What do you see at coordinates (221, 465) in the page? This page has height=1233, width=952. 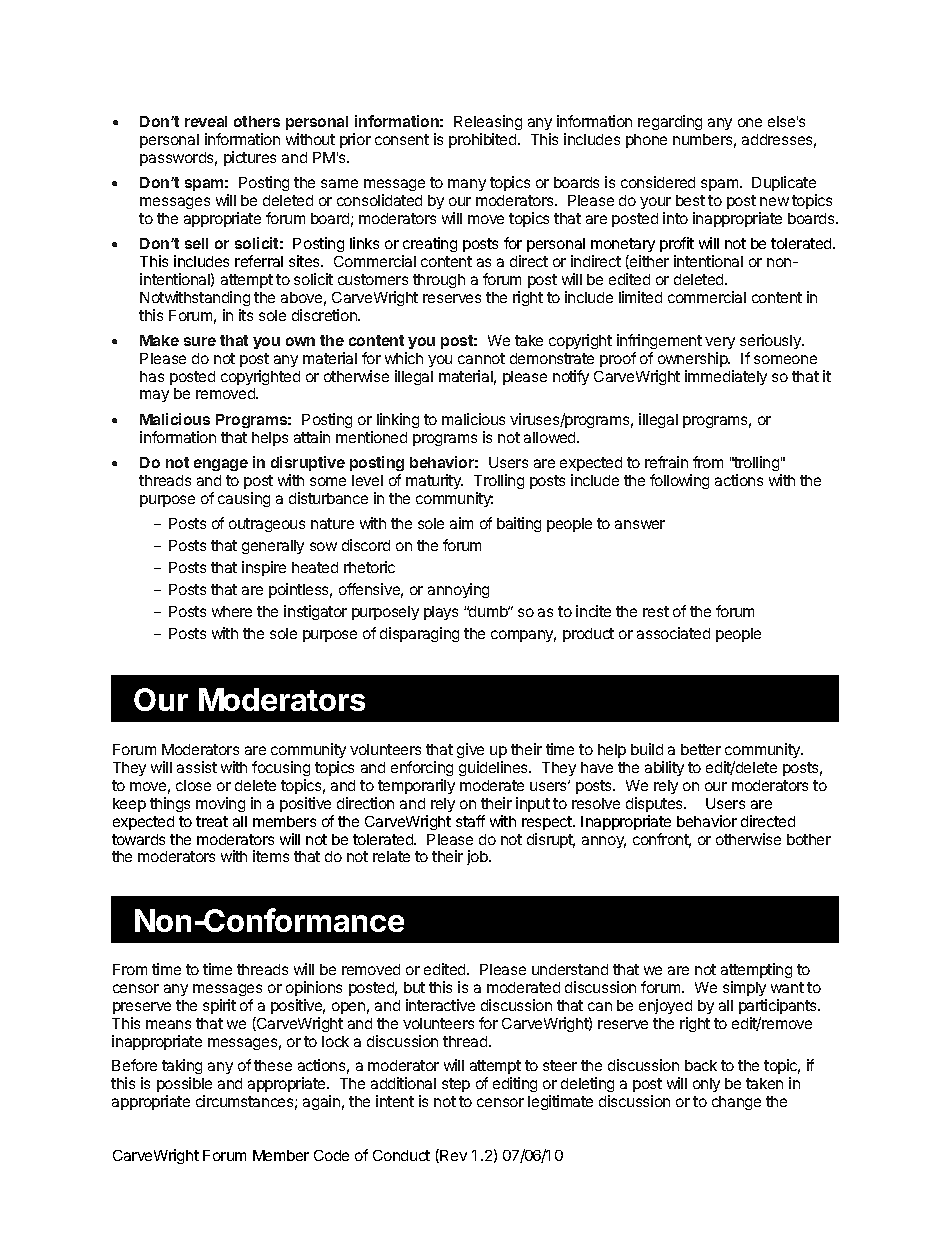 I see `engage` at bounding box center [221, 465].
